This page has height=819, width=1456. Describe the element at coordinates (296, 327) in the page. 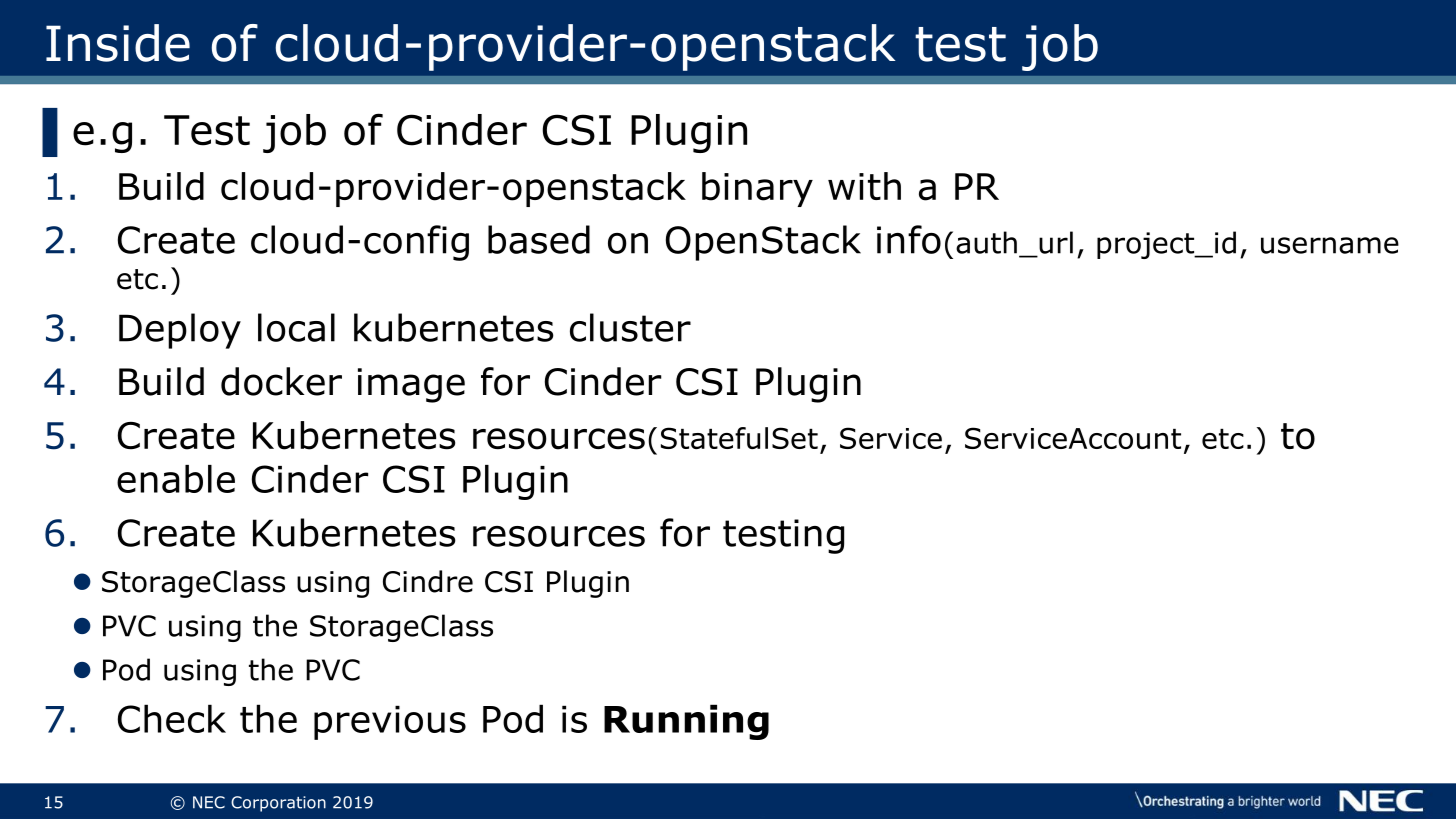

I see `local` at that location.
